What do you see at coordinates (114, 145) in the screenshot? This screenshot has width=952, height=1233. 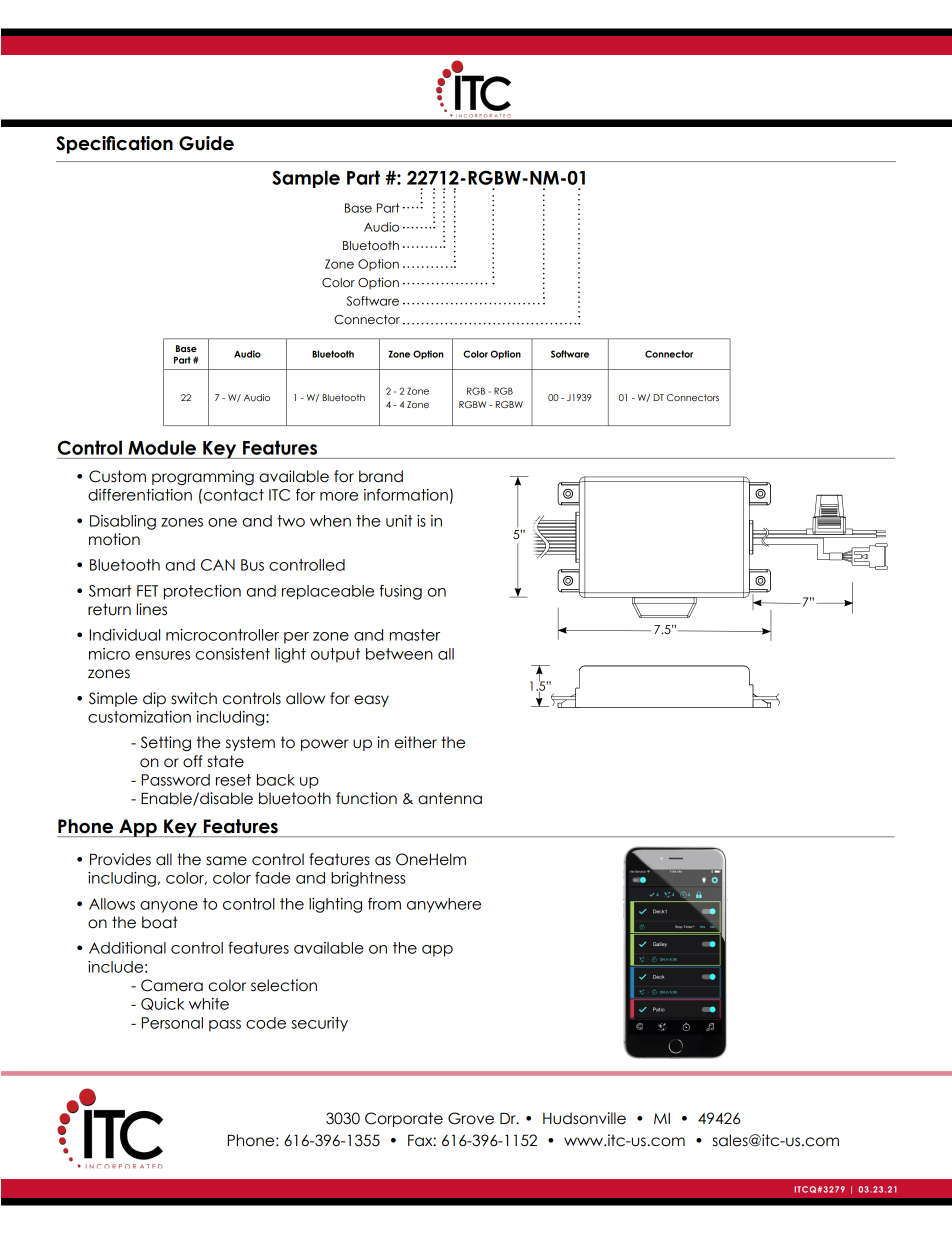 I see `Specification` at bounding box center [114, 145].
